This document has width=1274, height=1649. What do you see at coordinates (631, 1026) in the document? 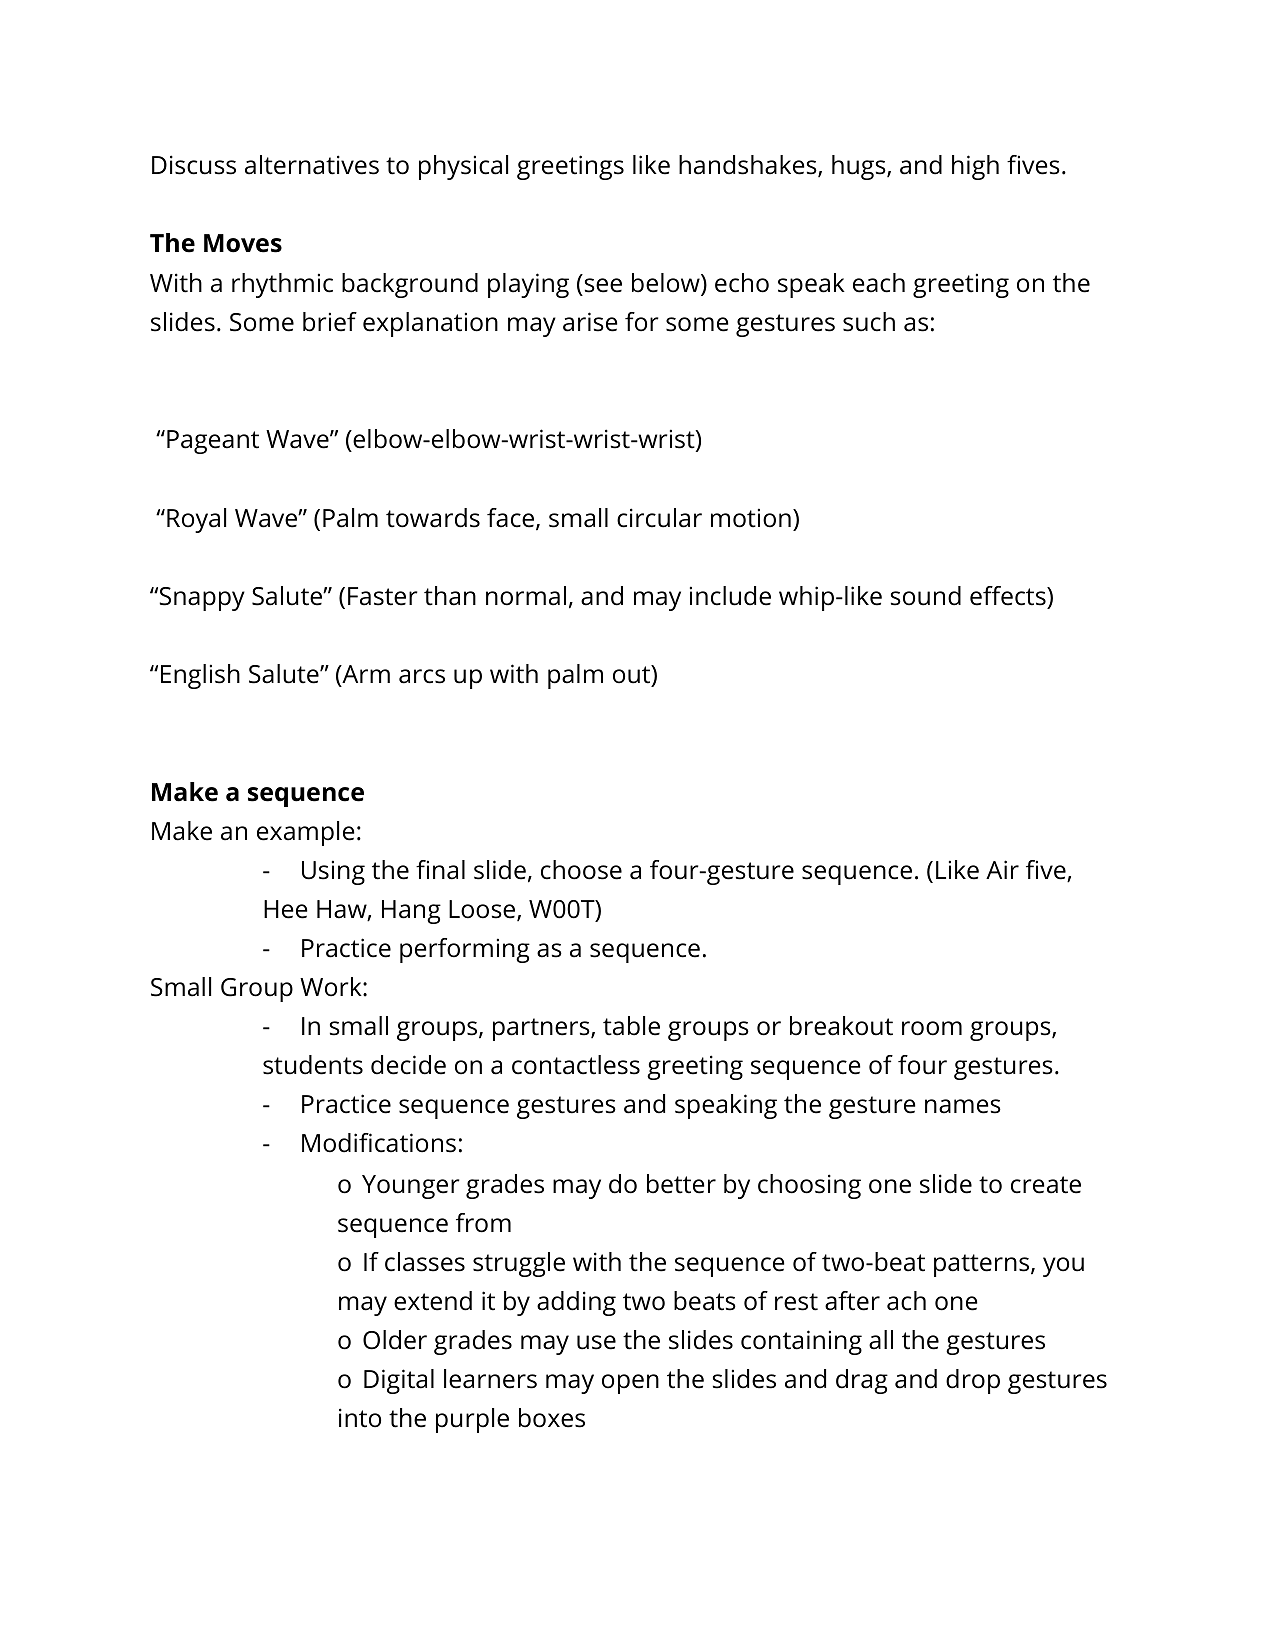
I see `table` at bounding box center [631, 1026].
